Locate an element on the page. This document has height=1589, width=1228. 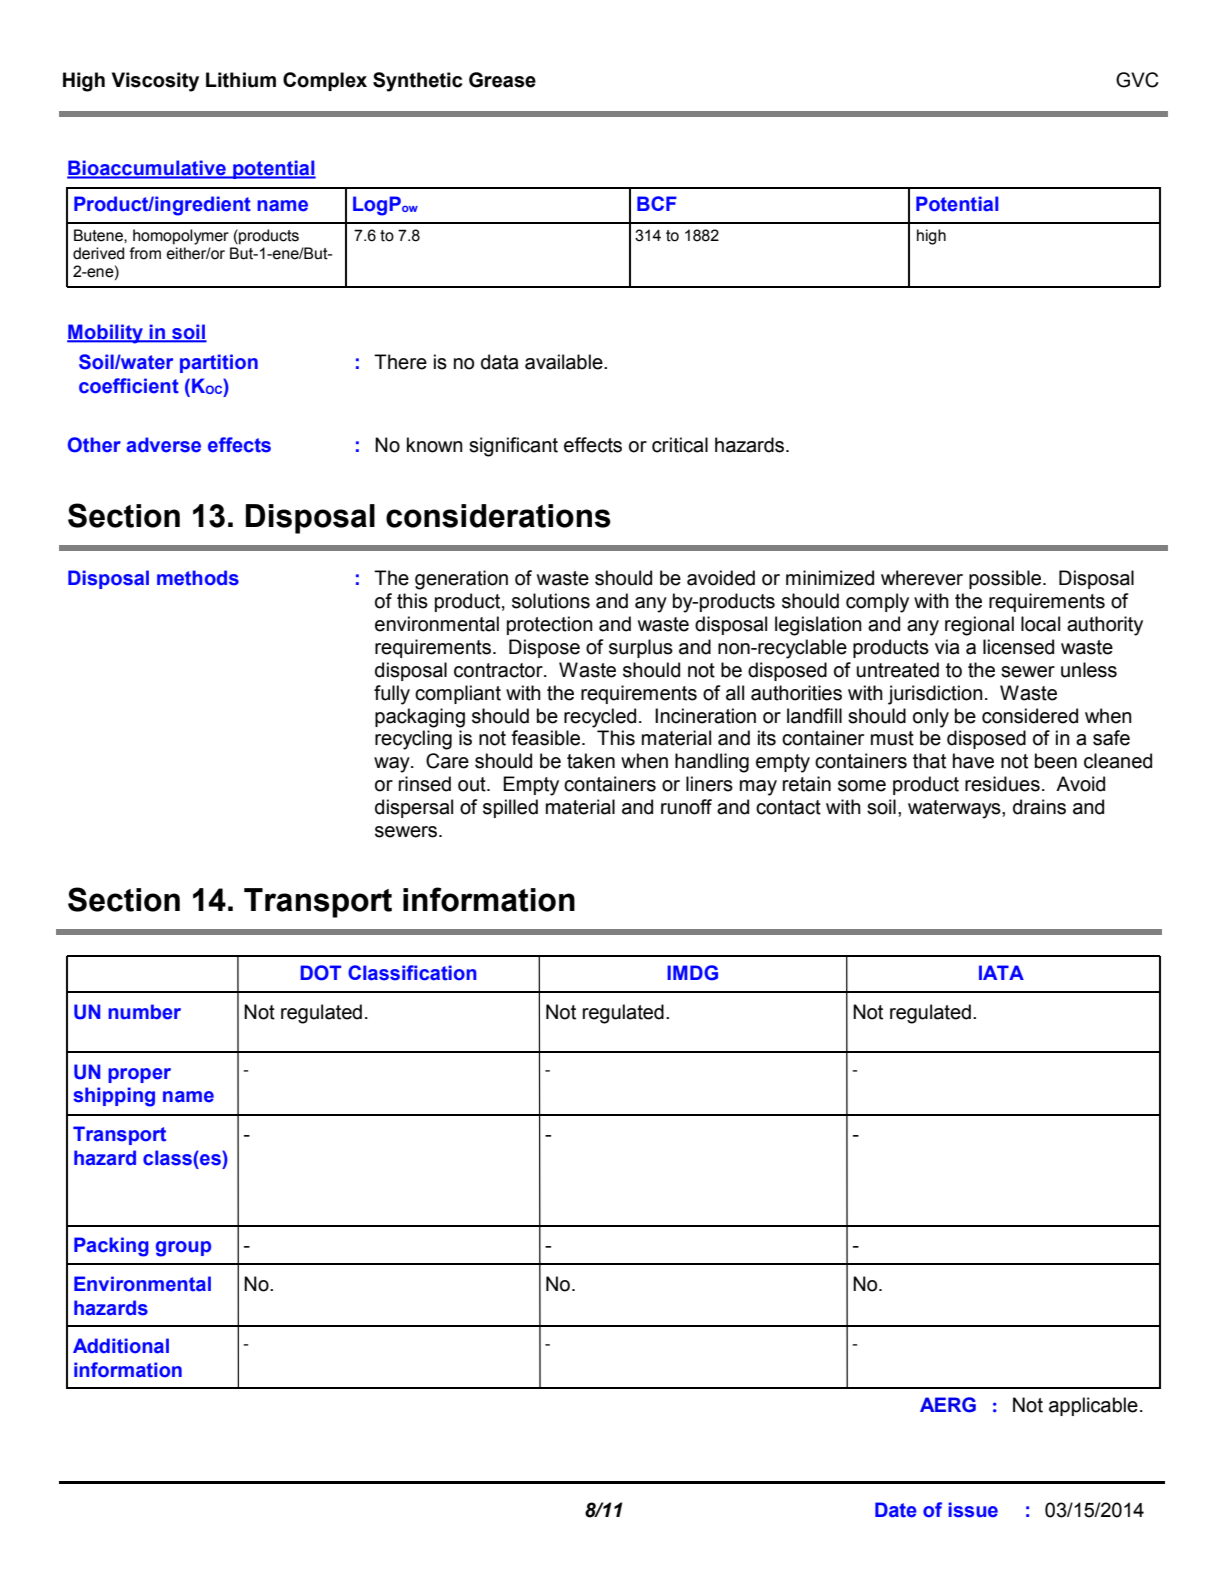
issue is located at coordinates (973, 1510).
